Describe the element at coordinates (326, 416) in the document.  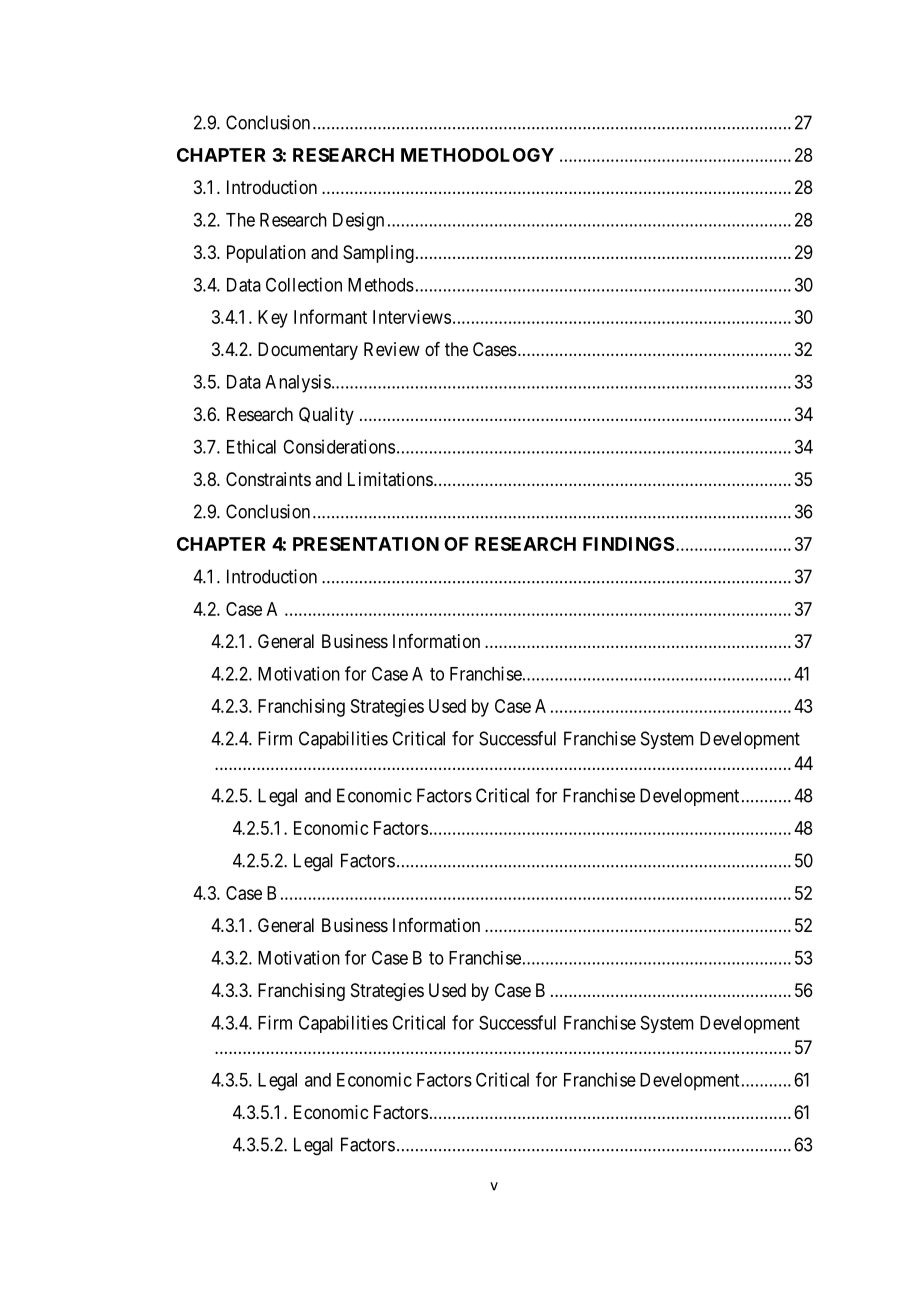
I see `Quality` at that location.
